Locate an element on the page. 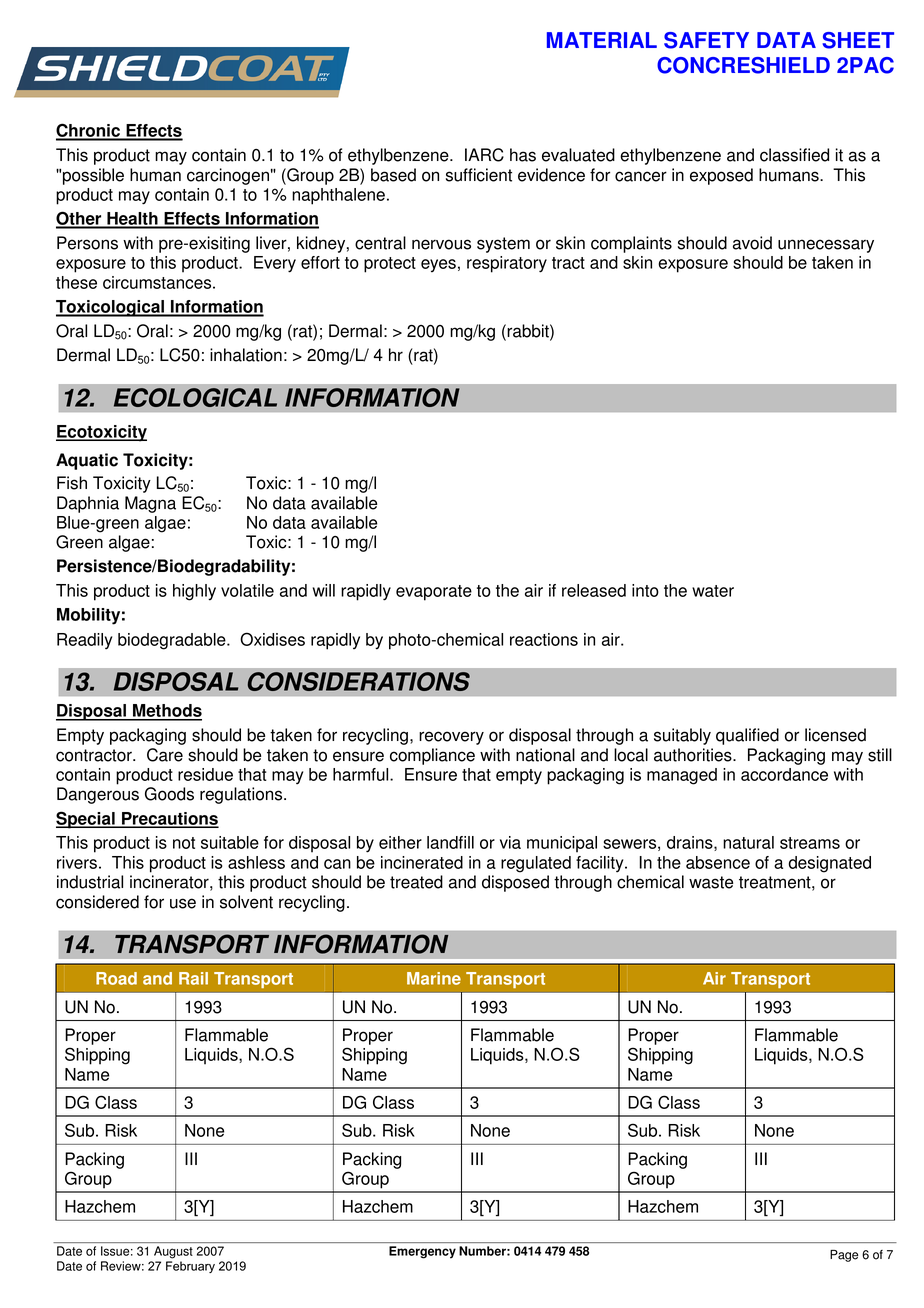 Image resolution: width=924 pixels, height=1308 pixels. February is located at coordinates (190, 1267).
